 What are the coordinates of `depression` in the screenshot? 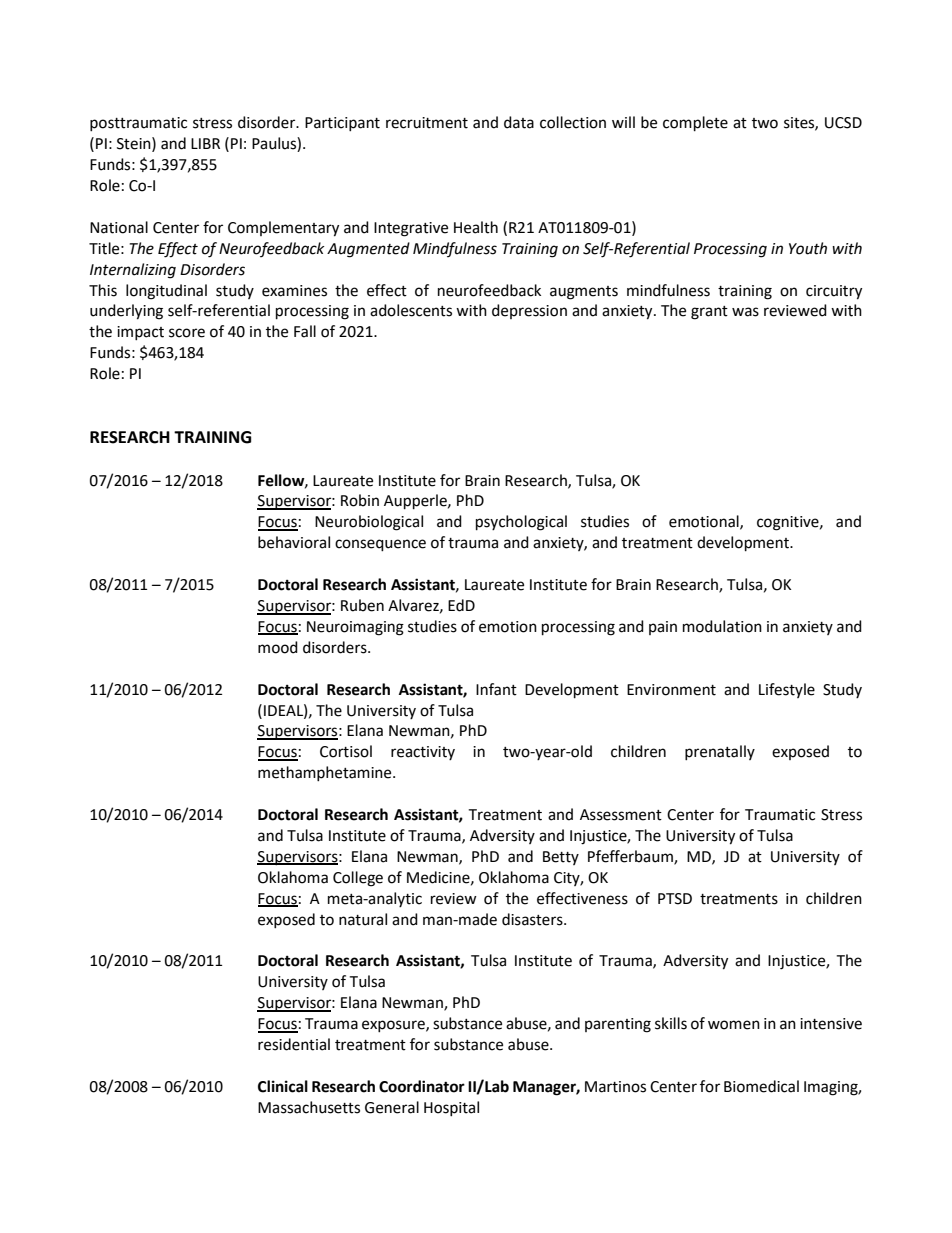 It's located at (529, 311).
